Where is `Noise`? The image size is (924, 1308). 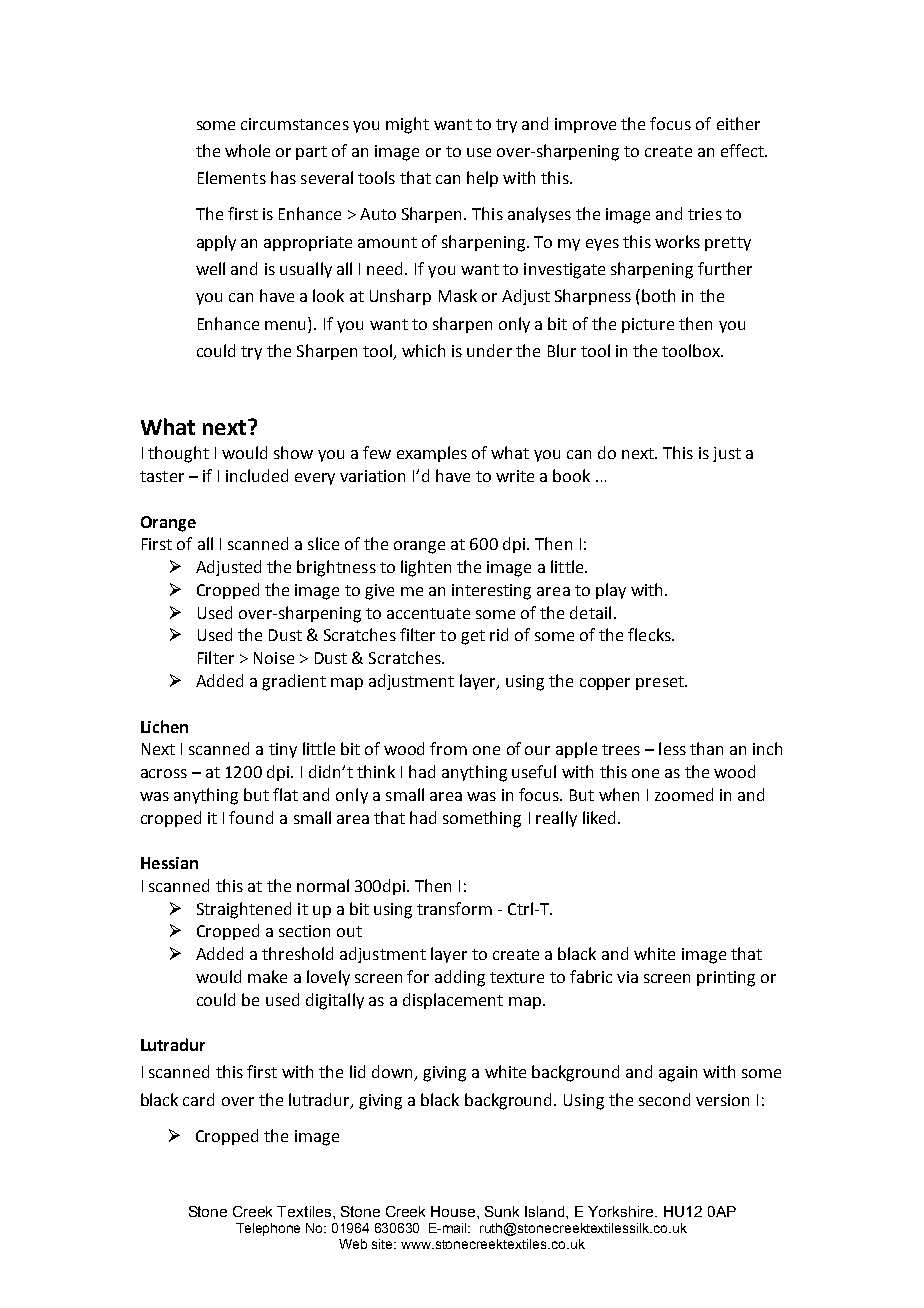 Noise is located at coordinates (274, 658).
